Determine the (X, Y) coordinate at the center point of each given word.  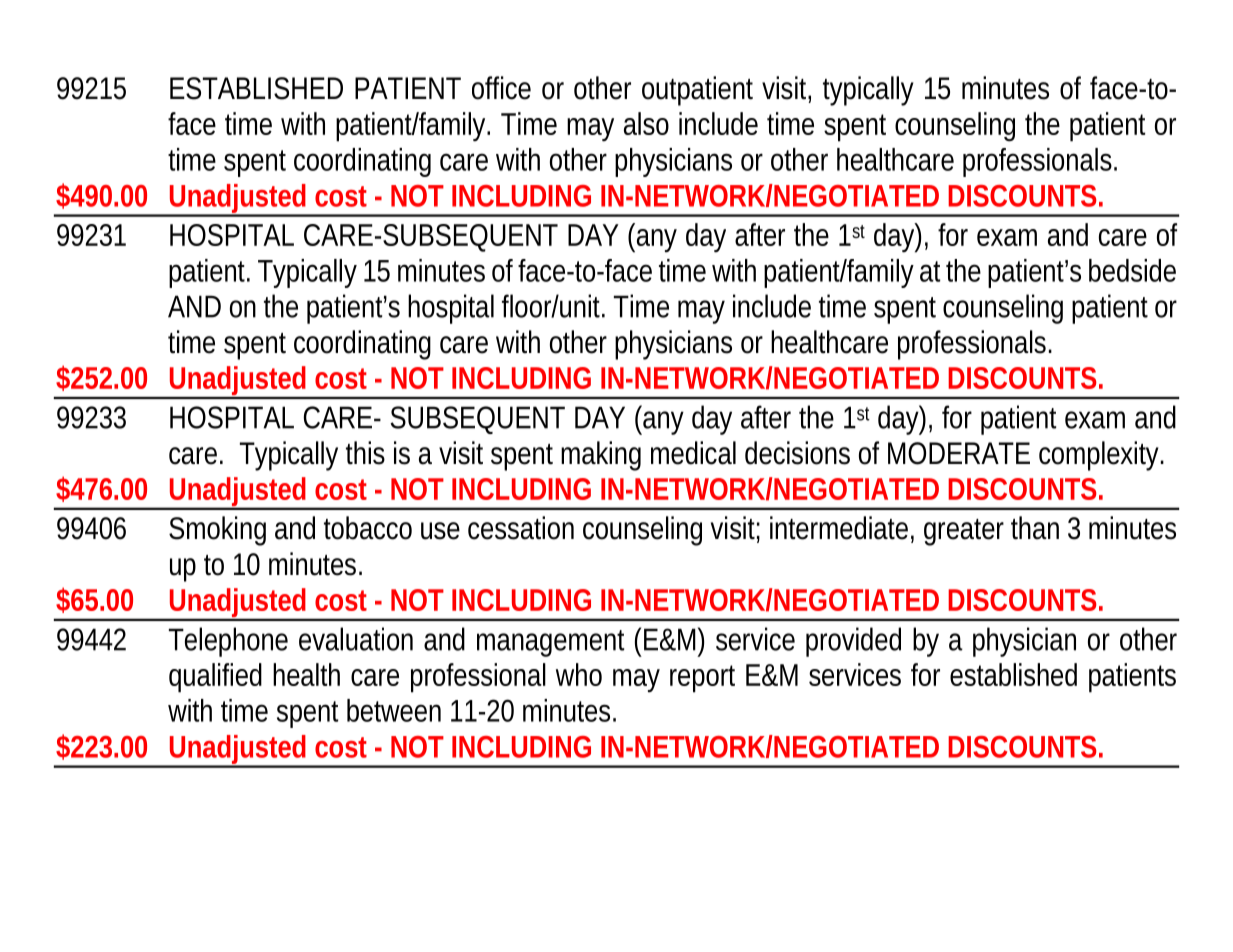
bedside (1132, 270)
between (394, 710)
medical (693, 453)
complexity (1099, 456)
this (365, 453)
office (501, 88)
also (646, 123)
